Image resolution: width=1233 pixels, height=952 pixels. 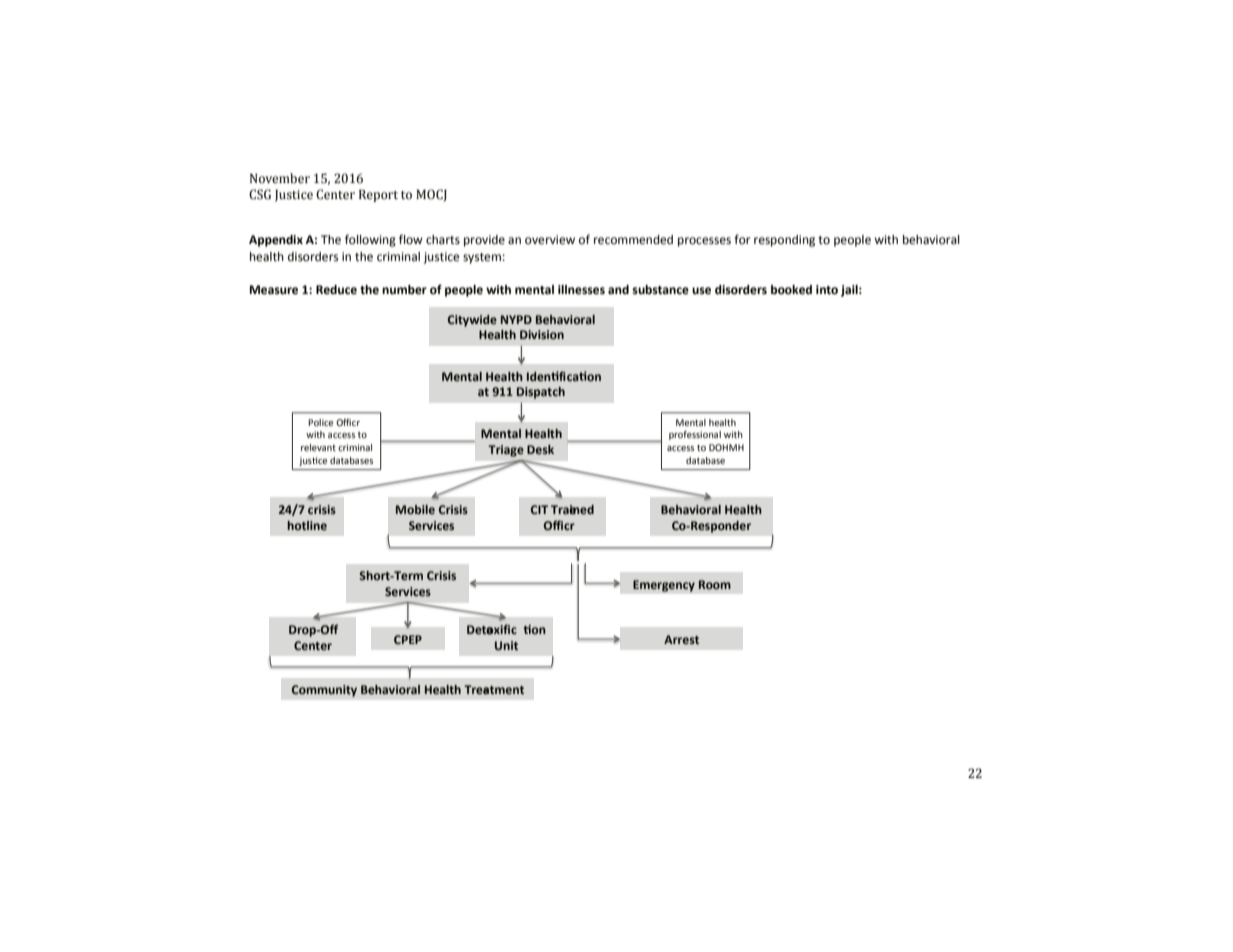 I want to click on professional, so click(x=695, y=435).
